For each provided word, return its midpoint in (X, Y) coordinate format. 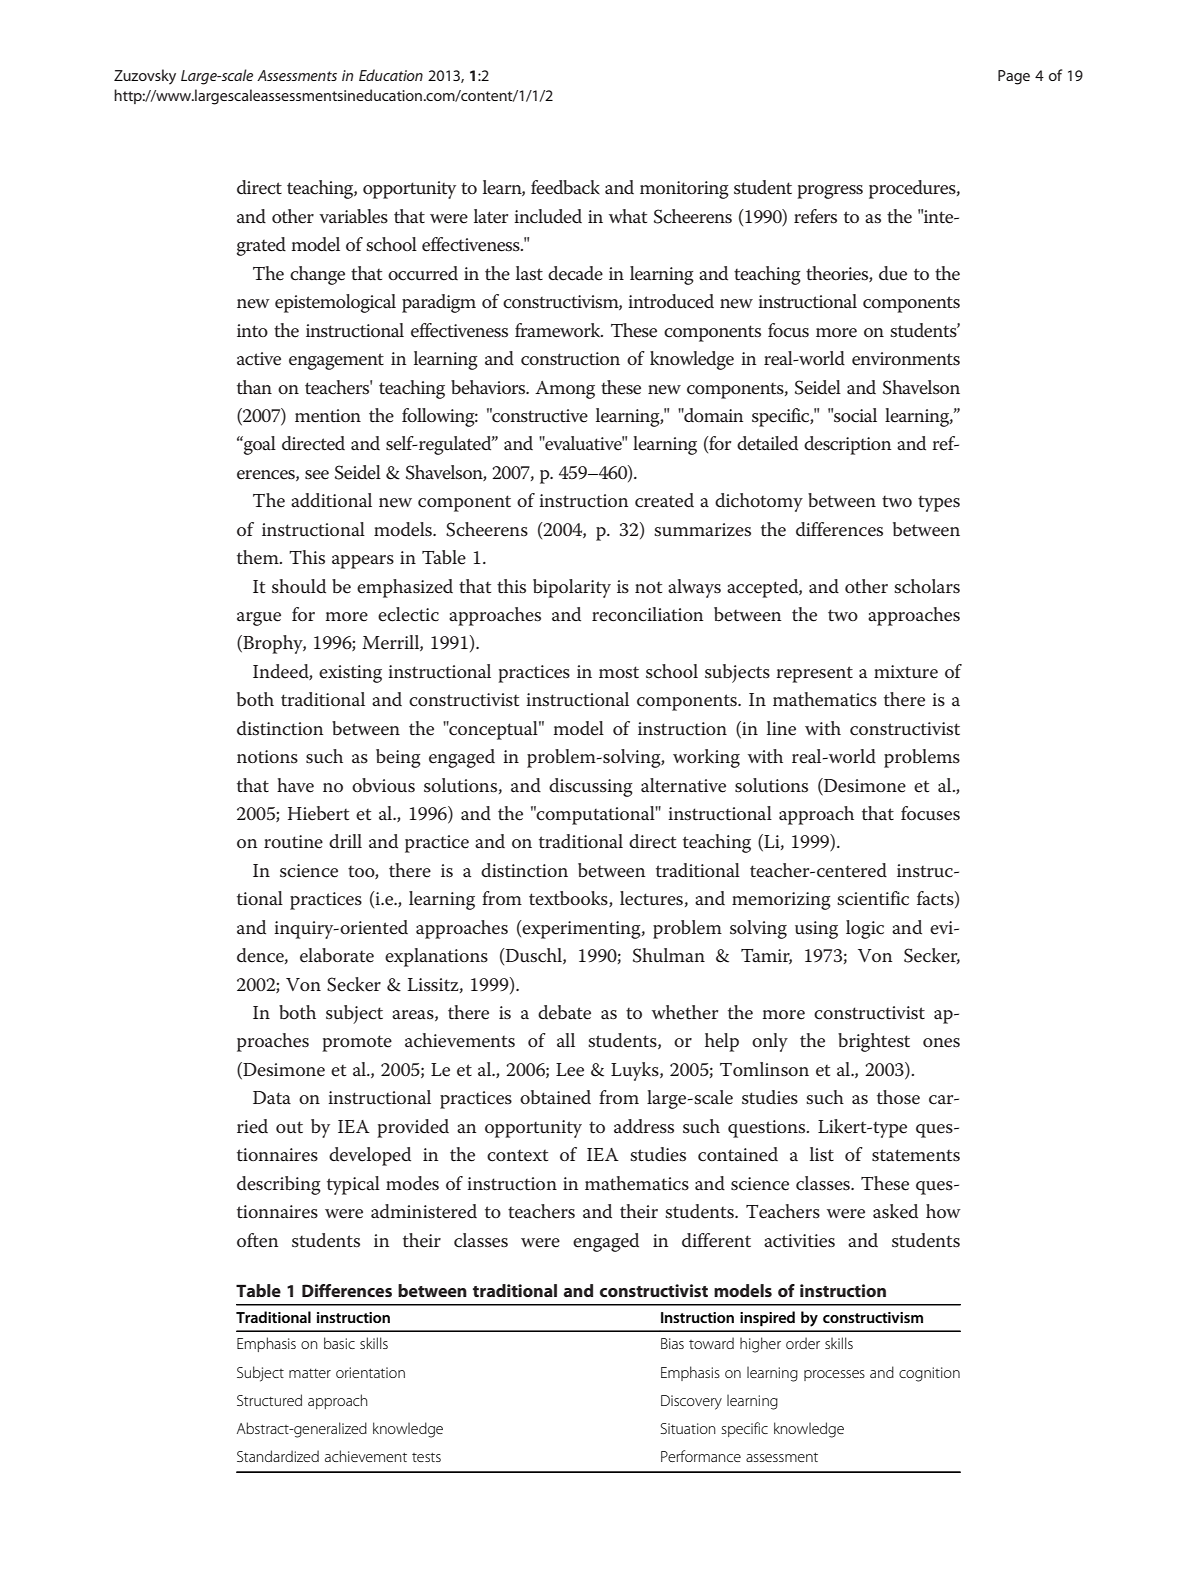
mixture (906, 672)
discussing (591, 787)
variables (353, 216)
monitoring (684, 190)
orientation (370, 1372)
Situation (688, 1428)
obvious (383, 785)
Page (1014, 77)
